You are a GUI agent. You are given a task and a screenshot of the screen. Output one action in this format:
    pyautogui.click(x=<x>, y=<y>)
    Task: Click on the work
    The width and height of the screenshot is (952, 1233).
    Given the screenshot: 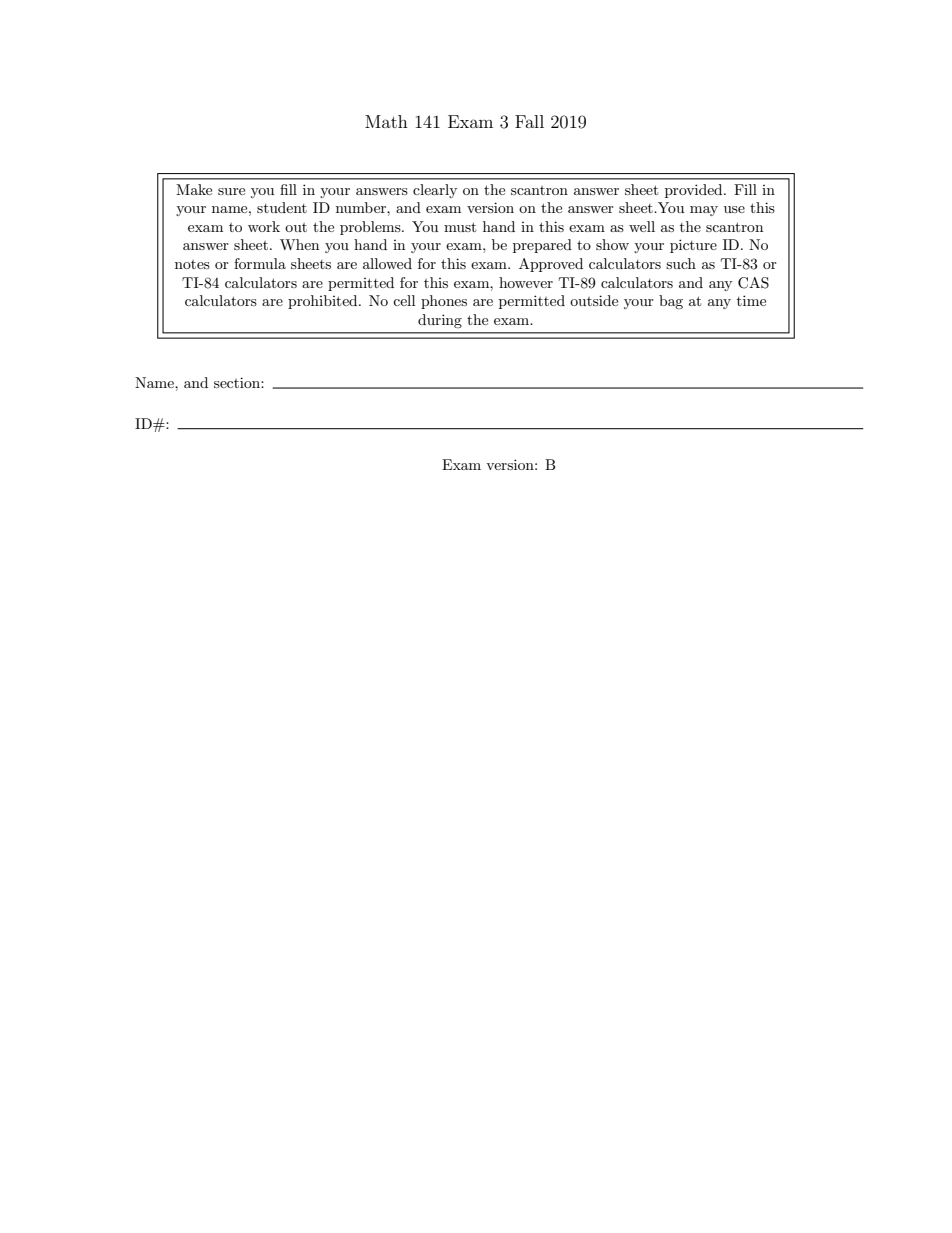 What is the action you would take?
    pyautogui.click(x=264, y=226)
